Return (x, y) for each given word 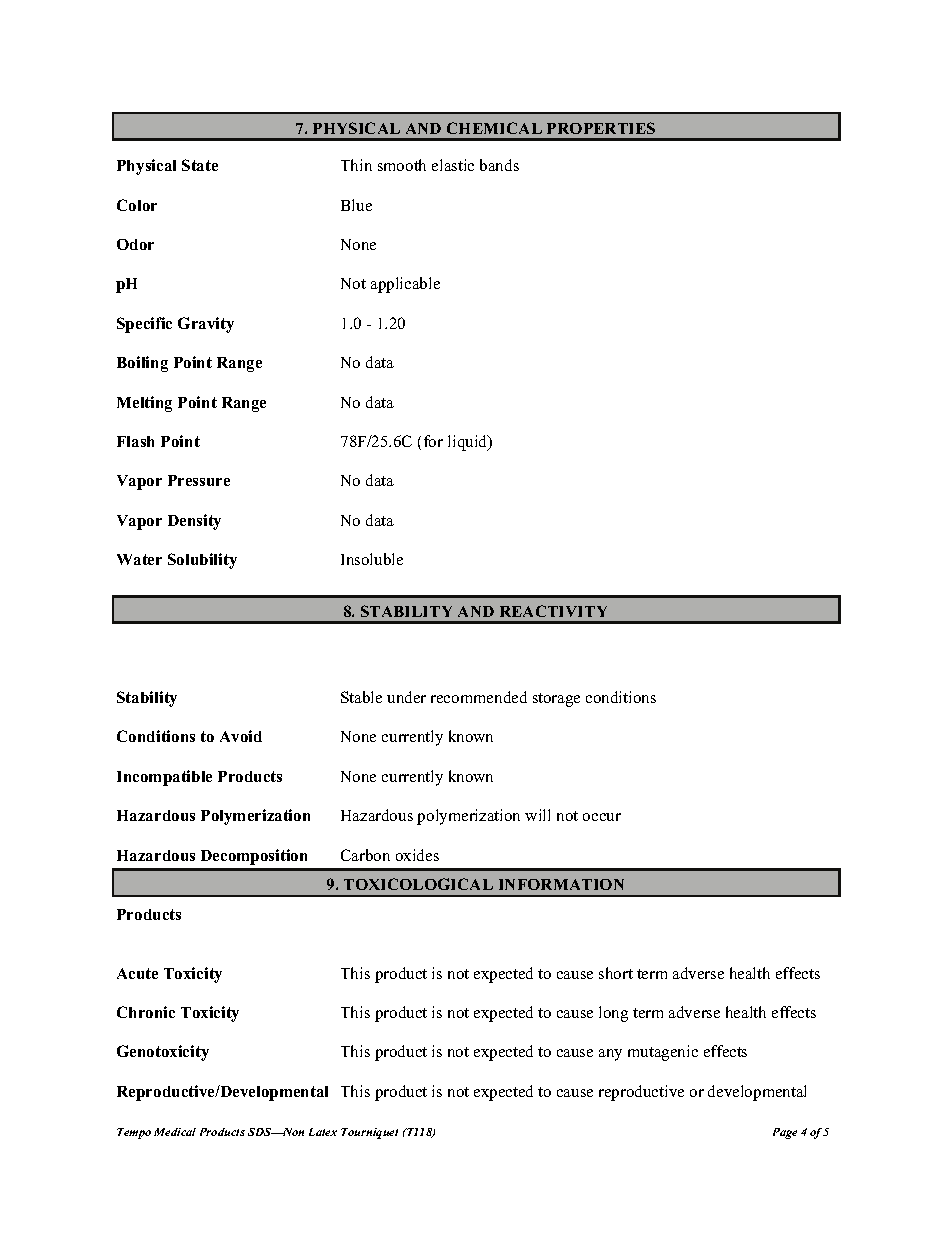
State (200, 165)
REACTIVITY (553, 611)
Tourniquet (369, 1133)
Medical (175, 1132)
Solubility (202, 561)
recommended (479, 697)
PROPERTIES (601, 128)
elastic (453, 165)
